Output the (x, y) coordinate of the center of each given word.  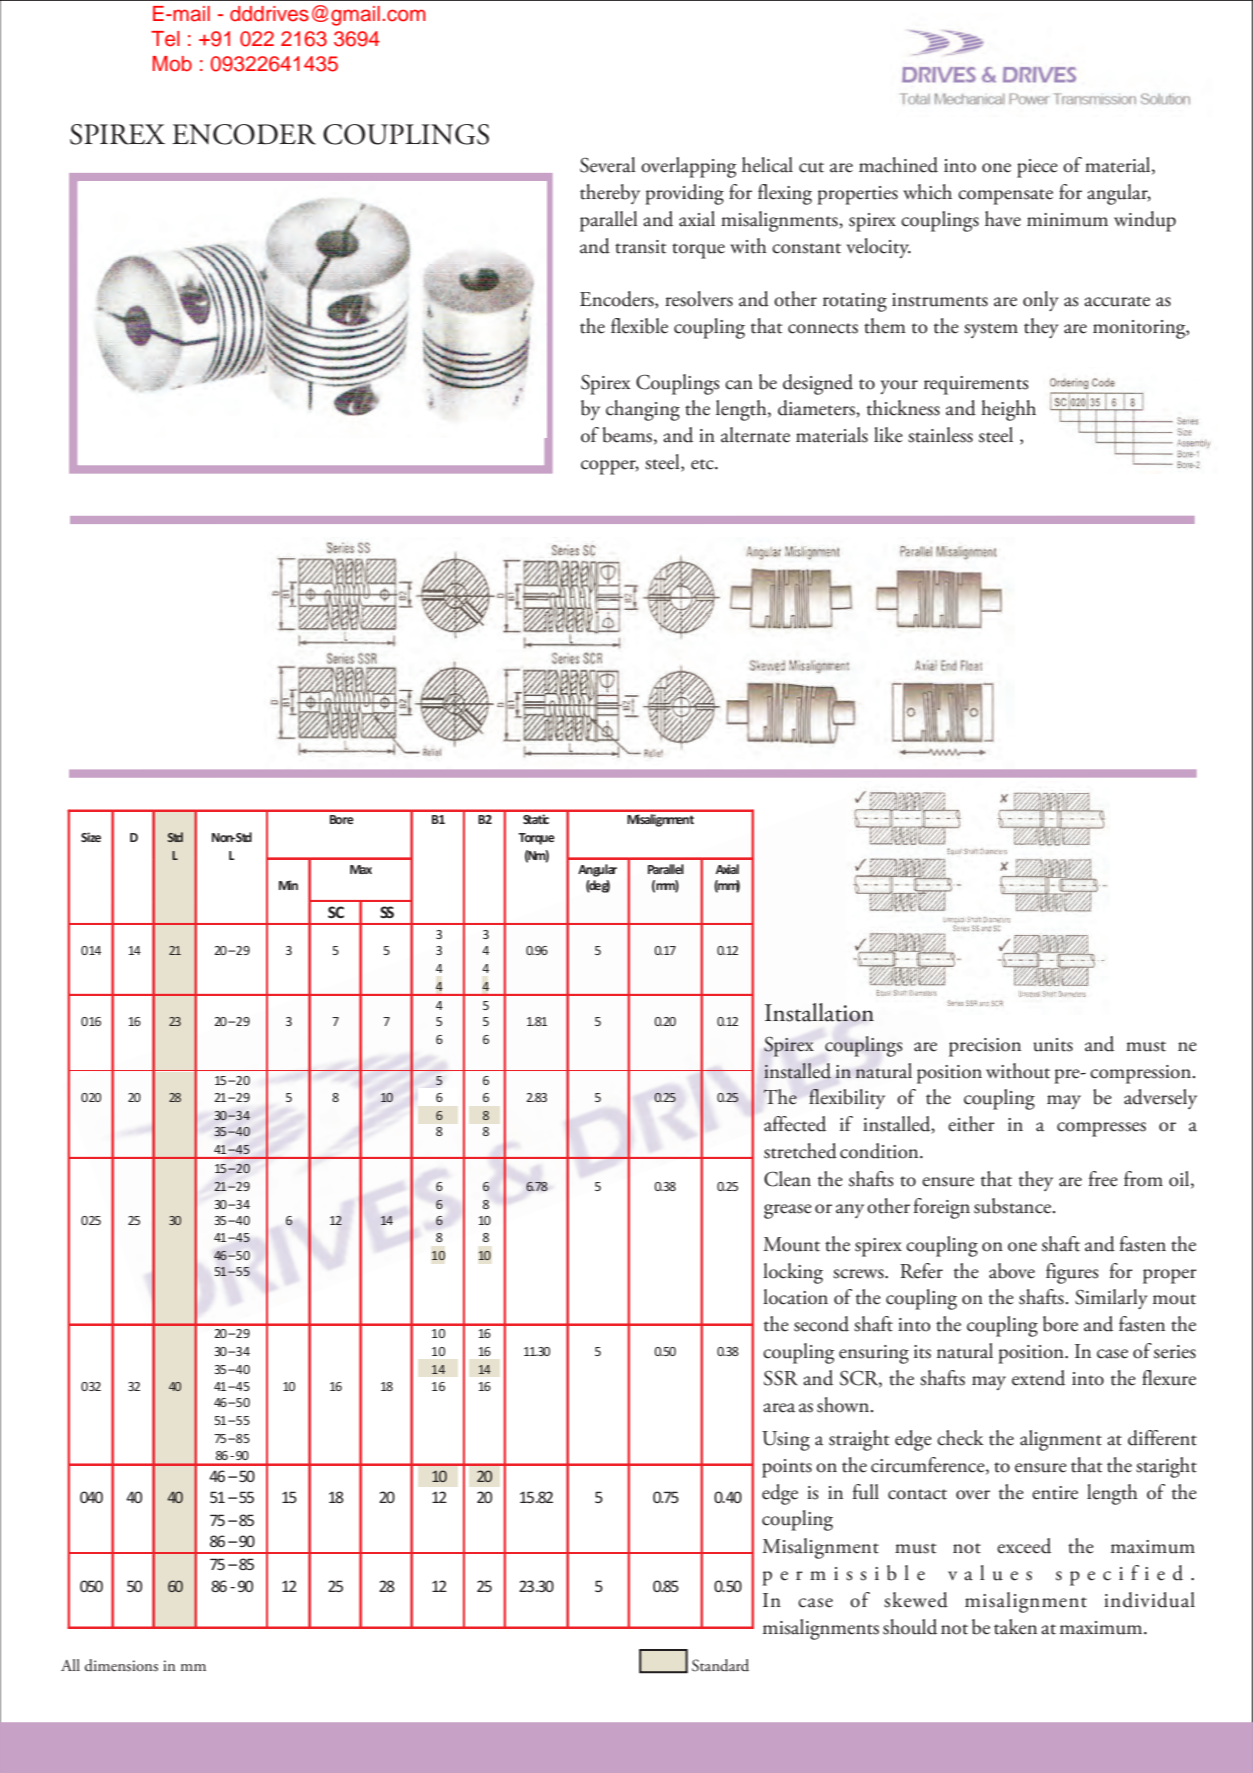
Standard (720, 1665)
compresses (1101, 1129)
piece (1037, 168)
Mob (172, 64)
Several (608, 165)
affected (795, 1124)
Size (91, 837)
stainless (940, 435)
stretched (800, 1151)
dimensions (121, 1665)
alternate (755, 435)
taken (1015, 1627)
